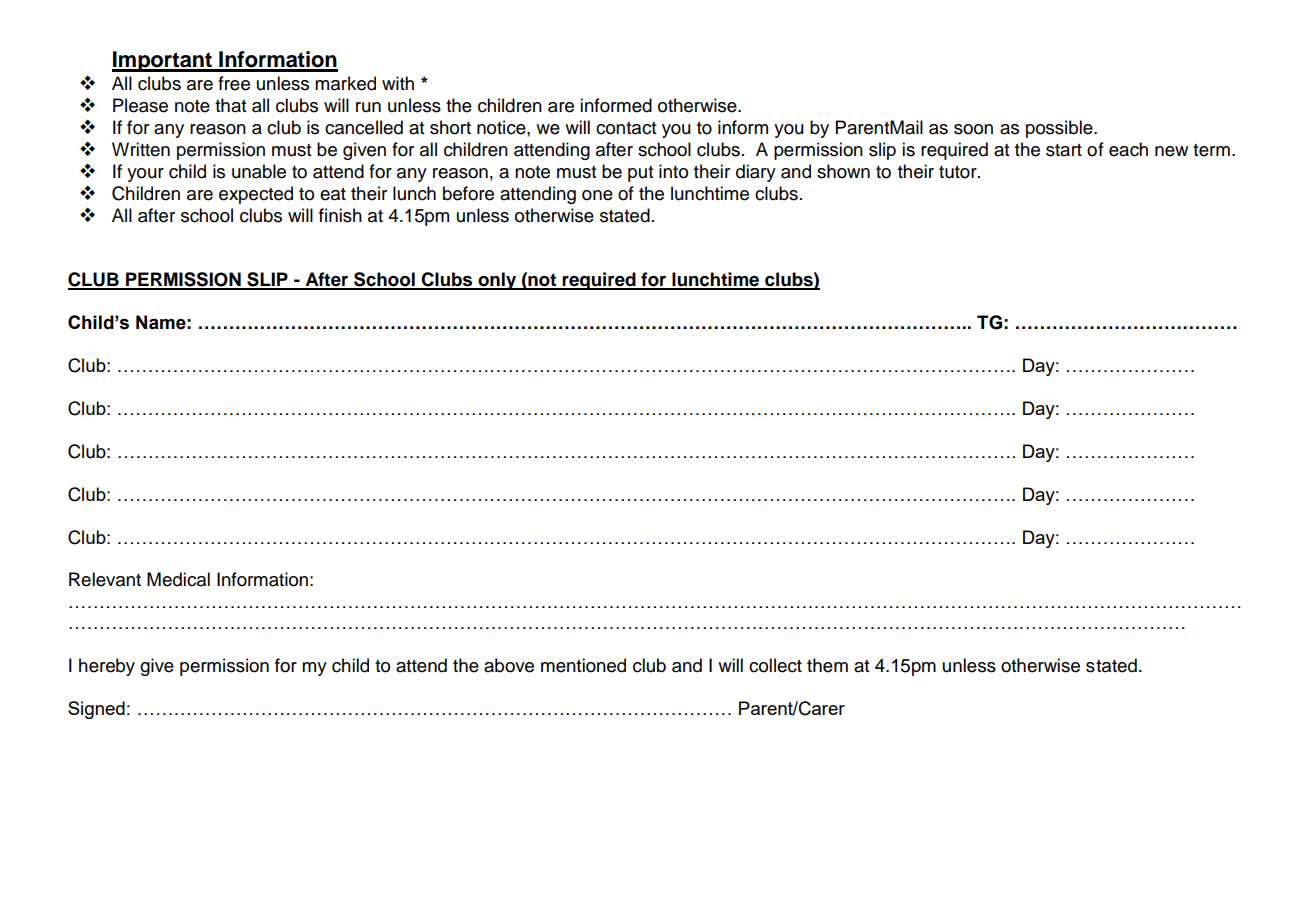  I want to click on Medical, so click(178, 579).
